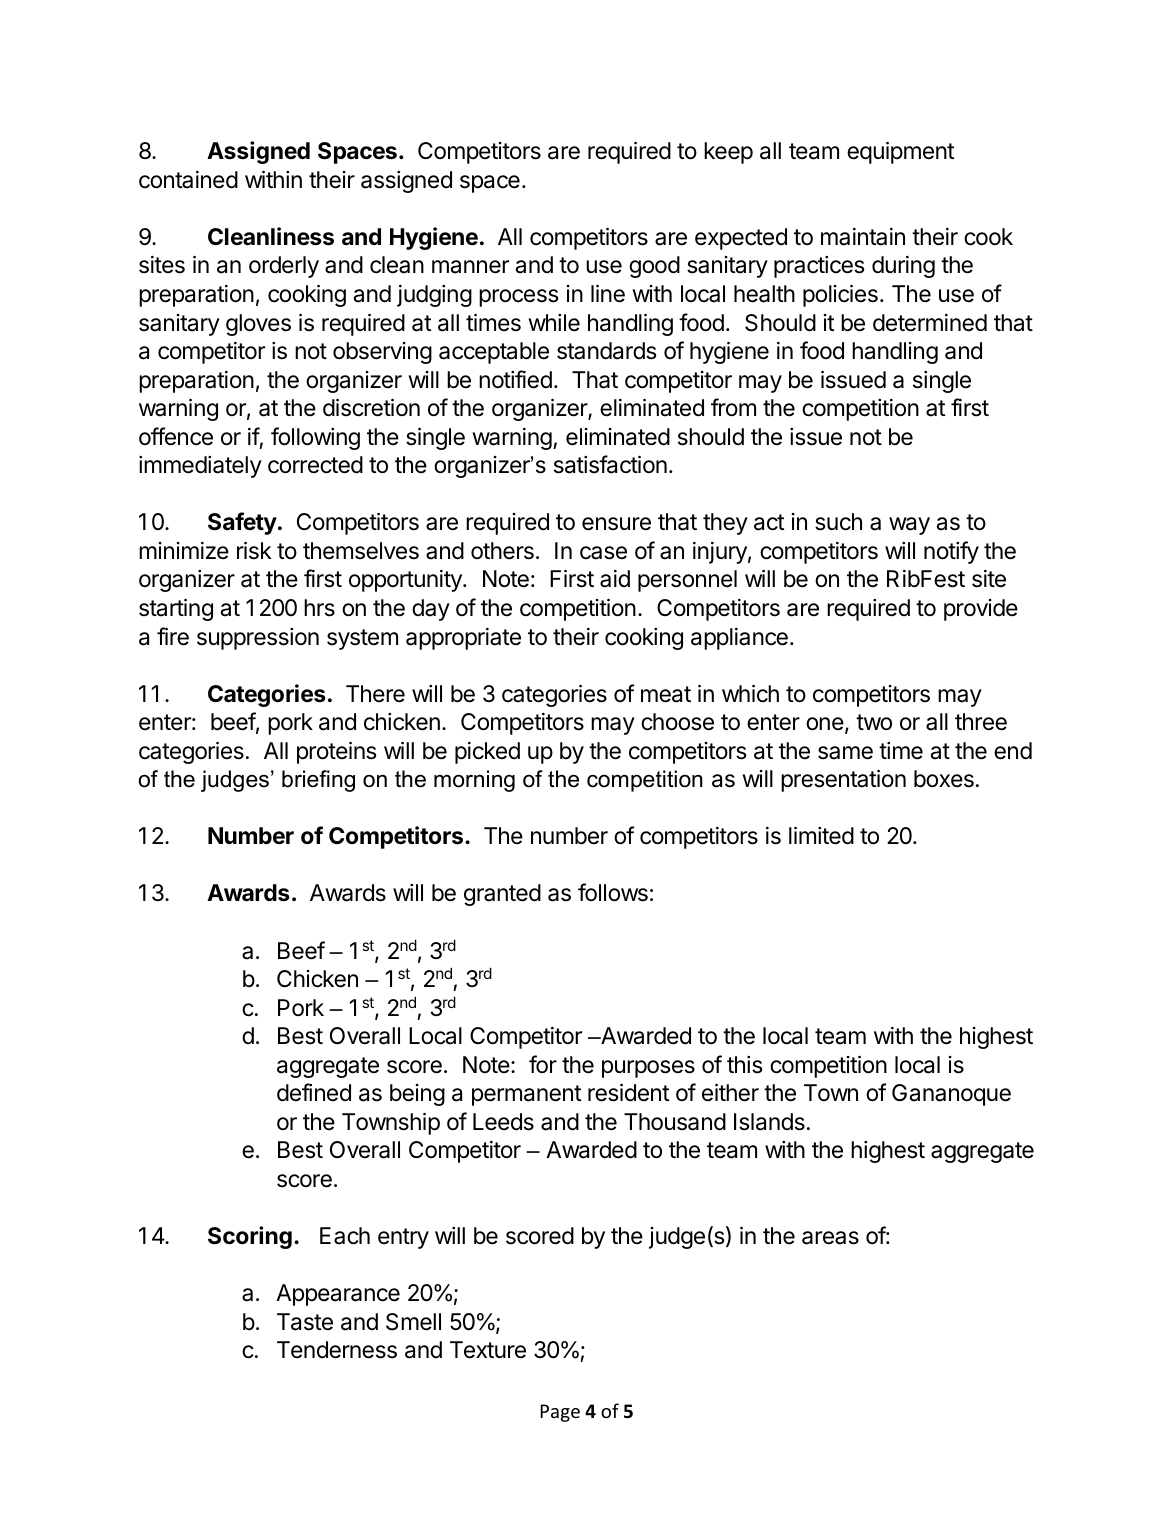 Image resolution: width=1173 pixels, height=1518 pixels. I want to click on way, so click(909, 526).
